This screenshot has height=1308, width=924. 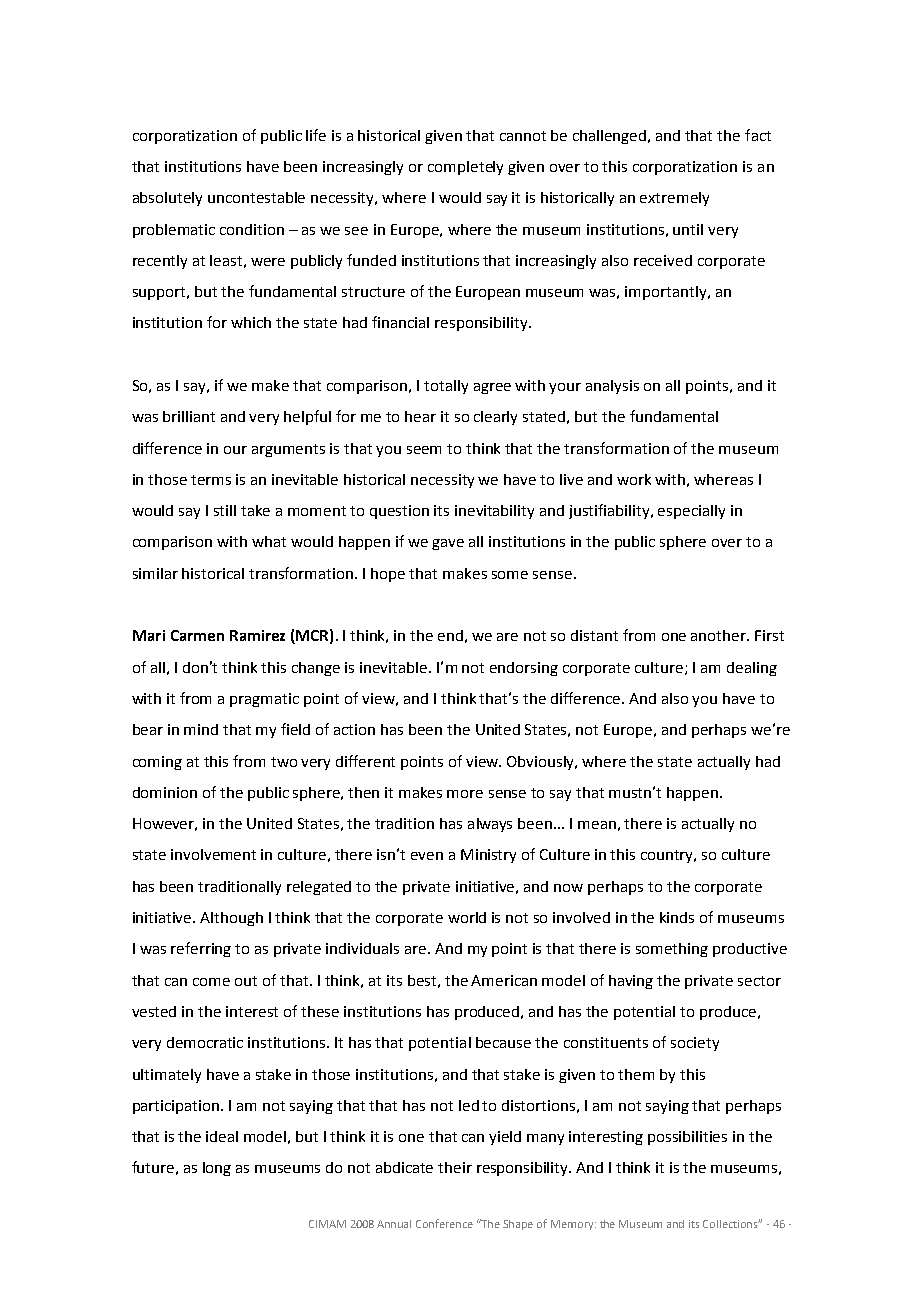 I want to click on clearly, so click(x=495, y=418).
